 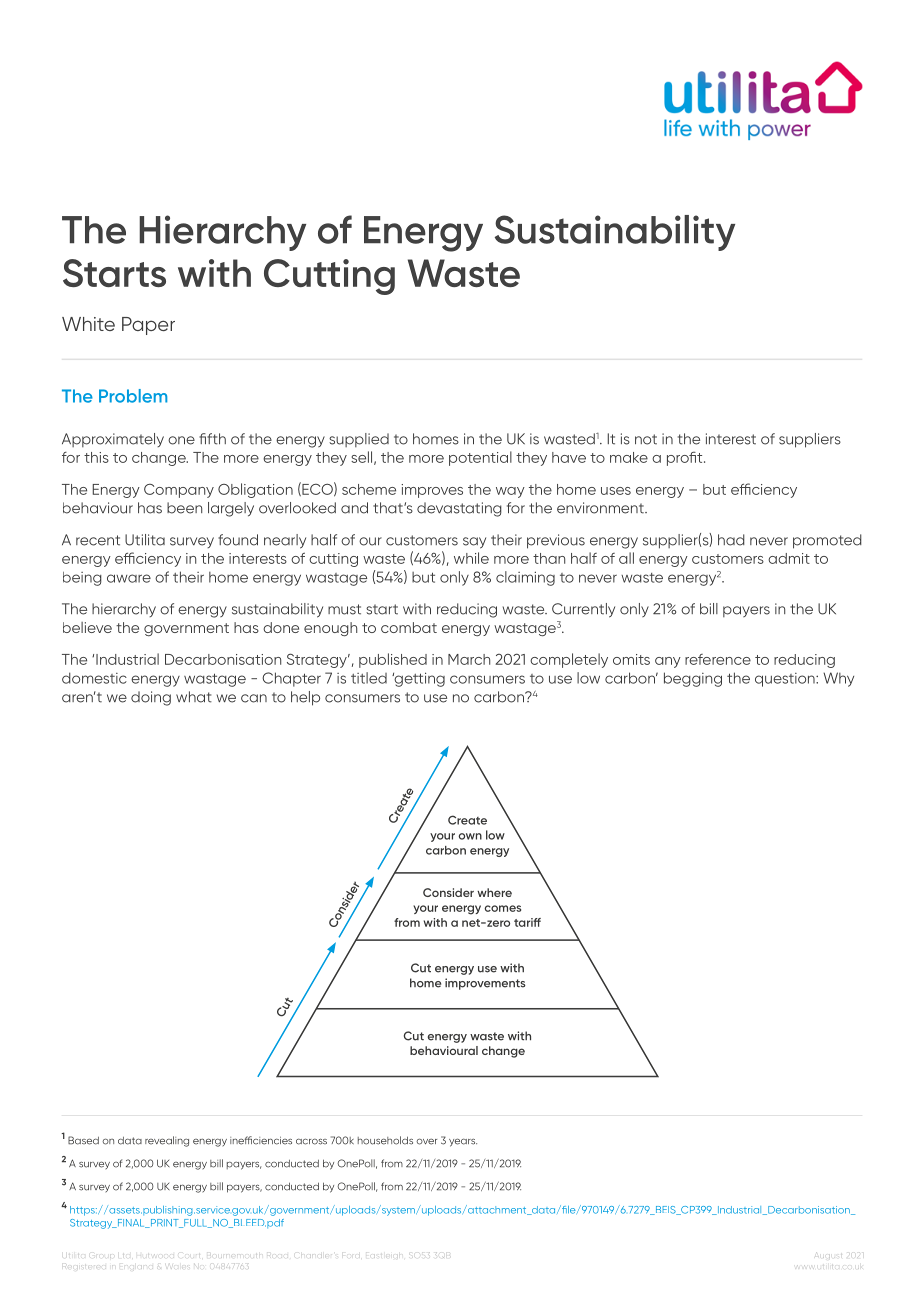 I want to click on getting, so click(x=418, y=679).
